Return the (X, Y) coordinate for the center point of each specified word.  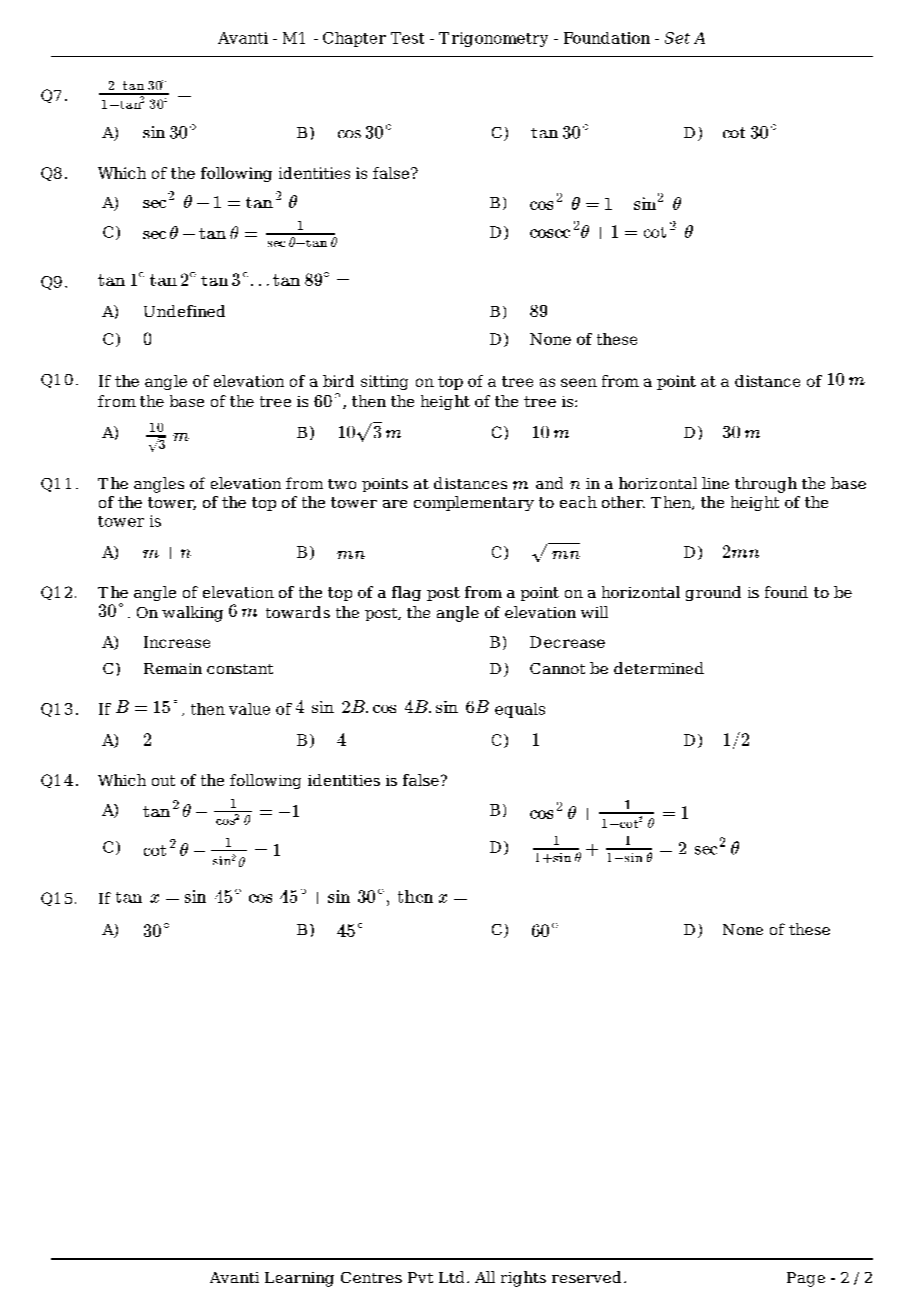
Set (677, 38)
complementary (474, 503)
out (163, 780)
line (715, 483)
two (342, 484)
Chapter (354, 39)
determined (659, 668)
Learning (299, 1279)
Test (407, 38)
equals (520, 710)
